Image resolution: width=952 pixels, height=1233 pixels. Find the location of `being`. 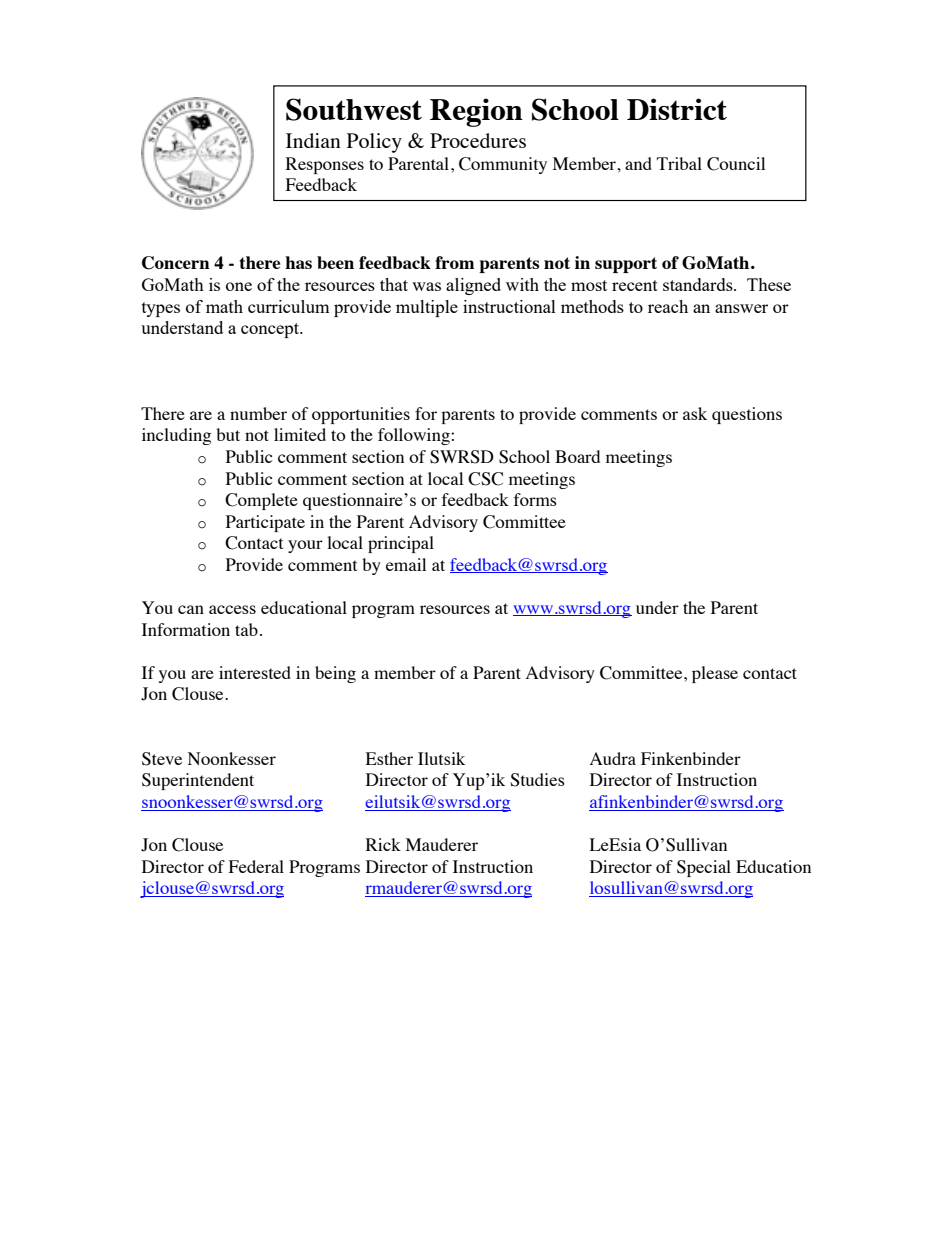

being is located at coordinates (335, 674).
